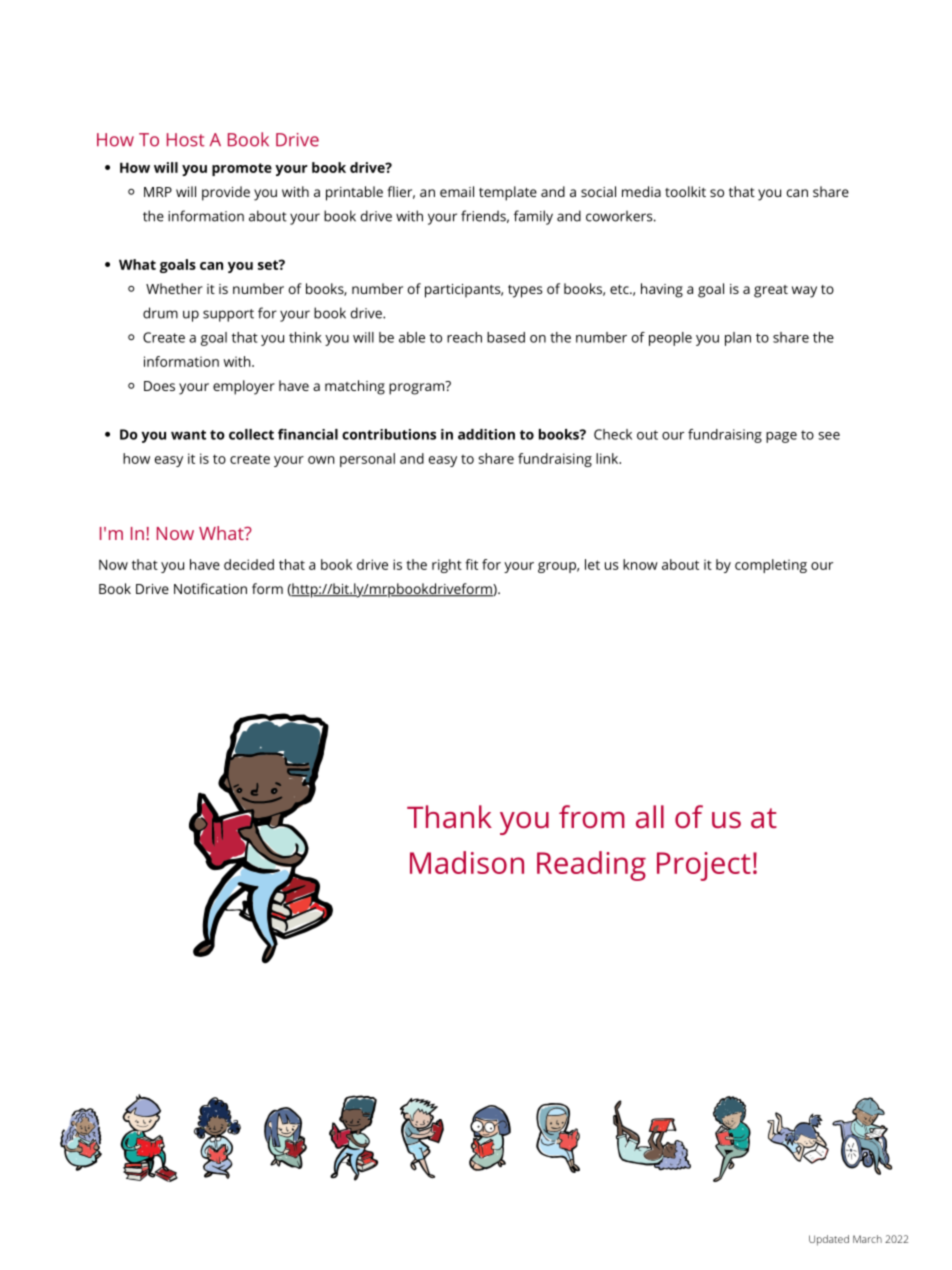  I want to click on fit, so click(471, 564).
